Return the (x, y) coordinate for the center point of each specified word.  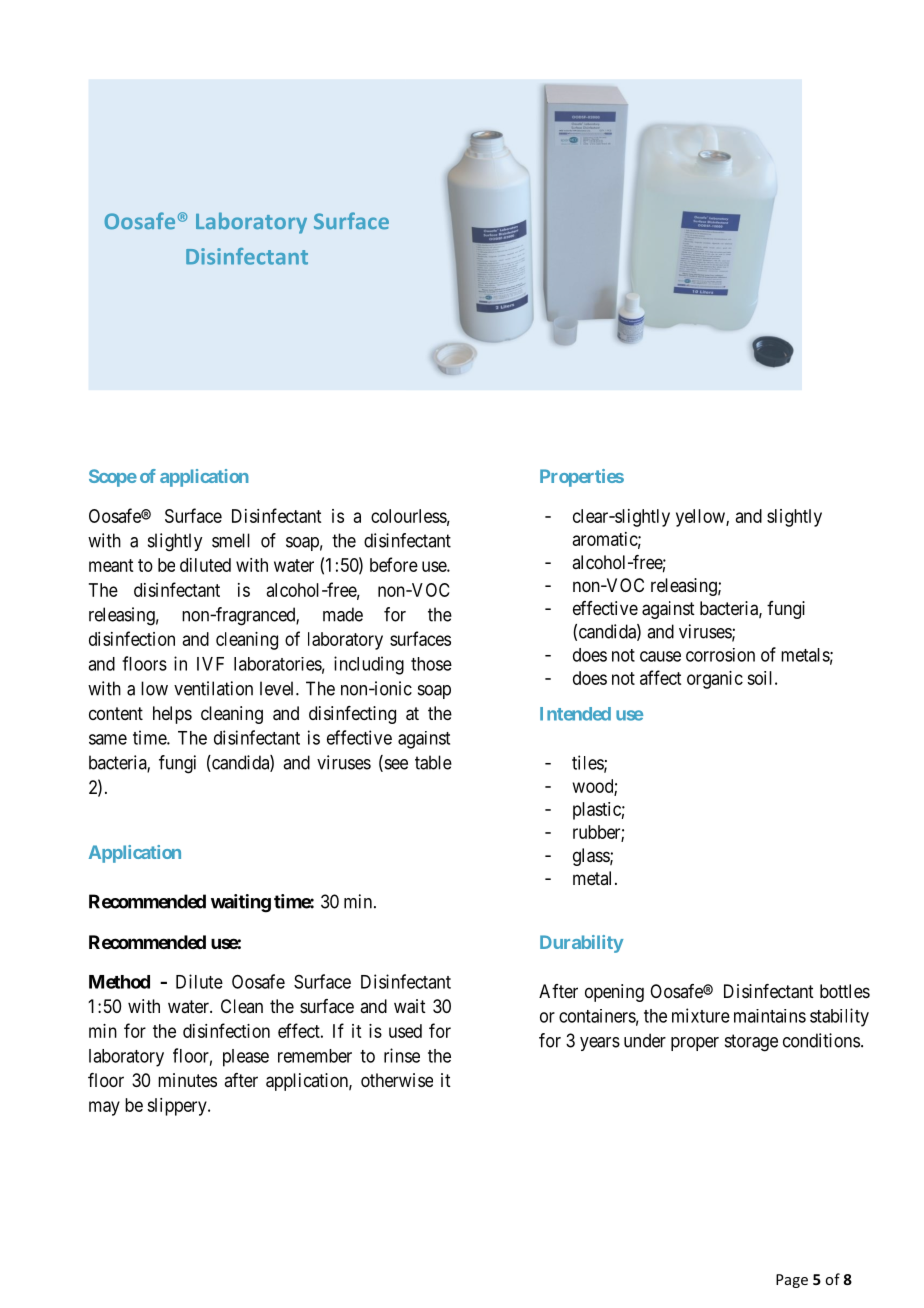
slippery (178, 1107)
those (431, 664)
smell (231, 540)
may (104, 1108)
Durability (581, 944)
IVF (210, 664)
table (433, 762)
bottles (845, 991)
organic (715, 680)
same (108, 739)
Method (119, 982)
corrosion (720, 655)
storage (751, 1043)
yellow (701, 518)
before (394, 564)
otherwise (397, 1080)
